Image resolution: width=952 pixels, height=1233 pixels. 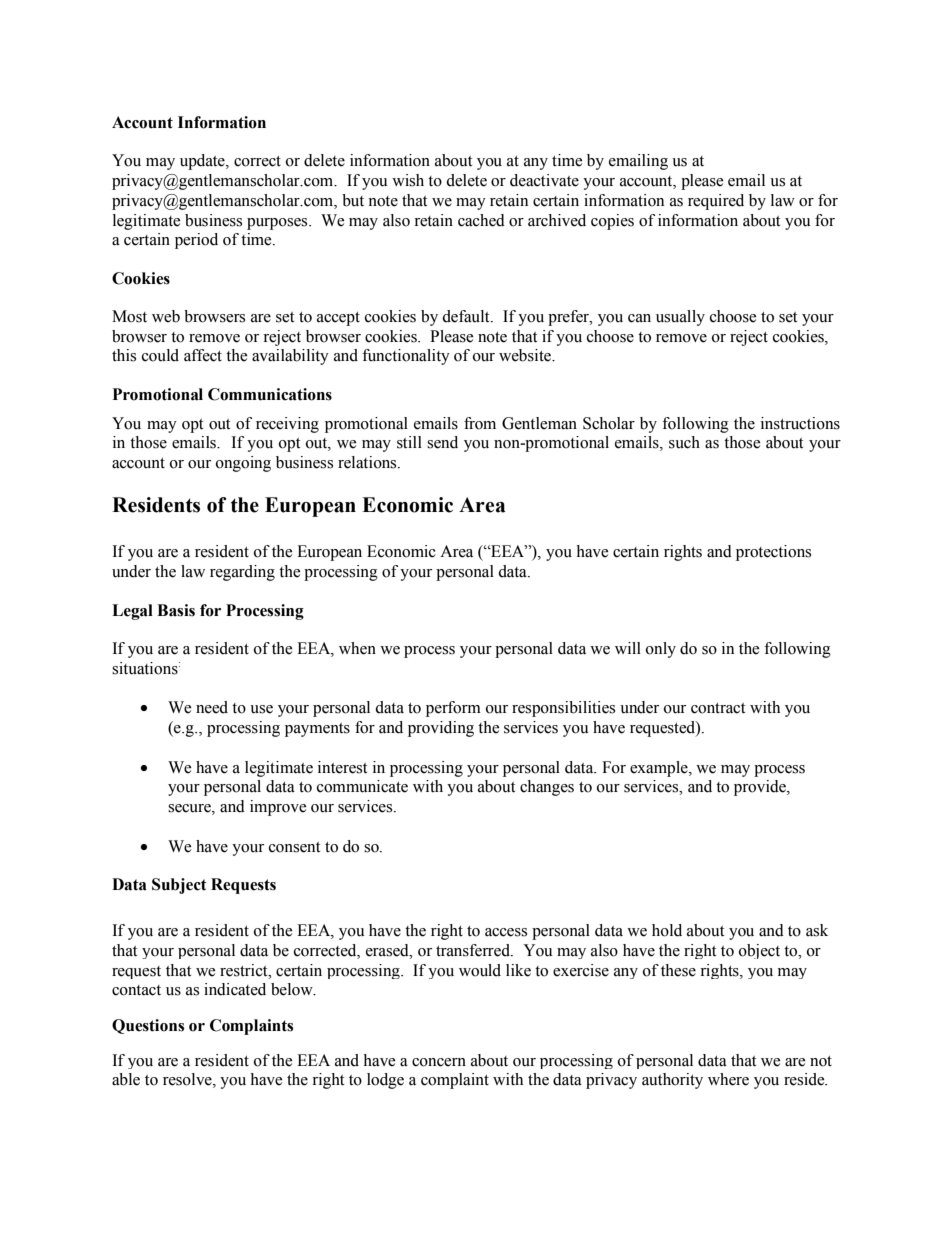 What do you see at coordinates (481, 220) in the page?
I see `cached` at bounding box center [481, 220].
